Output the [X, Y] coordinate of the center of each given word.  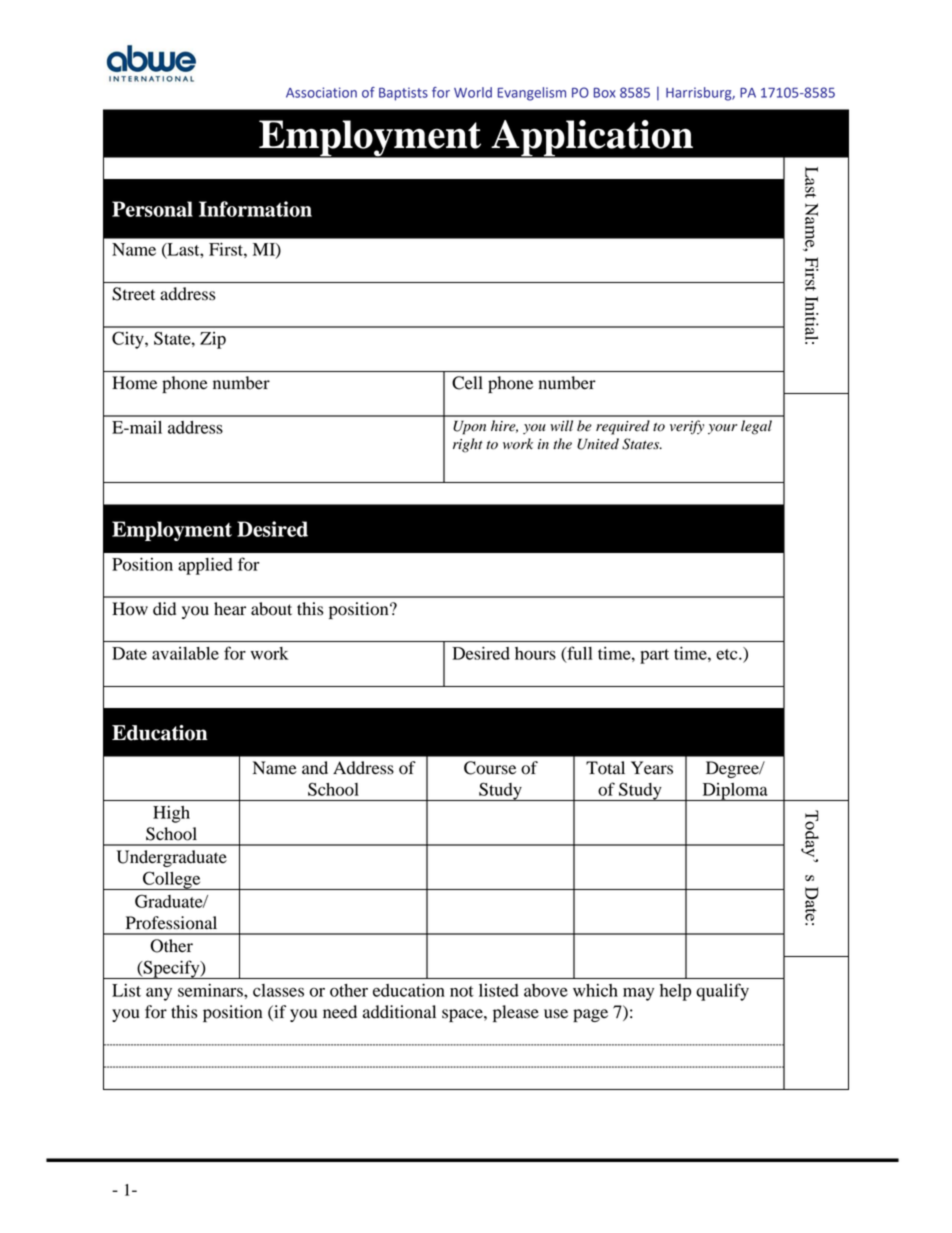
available [185, 653]
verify [687, 427]
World [473, 92]
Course [490, 768]
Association [321, 92]
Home [134, 383]
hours [535, 653]
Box [604, 93]
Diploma [735, 792]
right [468, 445]
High [171, 814]
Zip [213, 340]
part [654, 656]
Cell [467, 383]
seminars [211, 990]
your [722, 429]
